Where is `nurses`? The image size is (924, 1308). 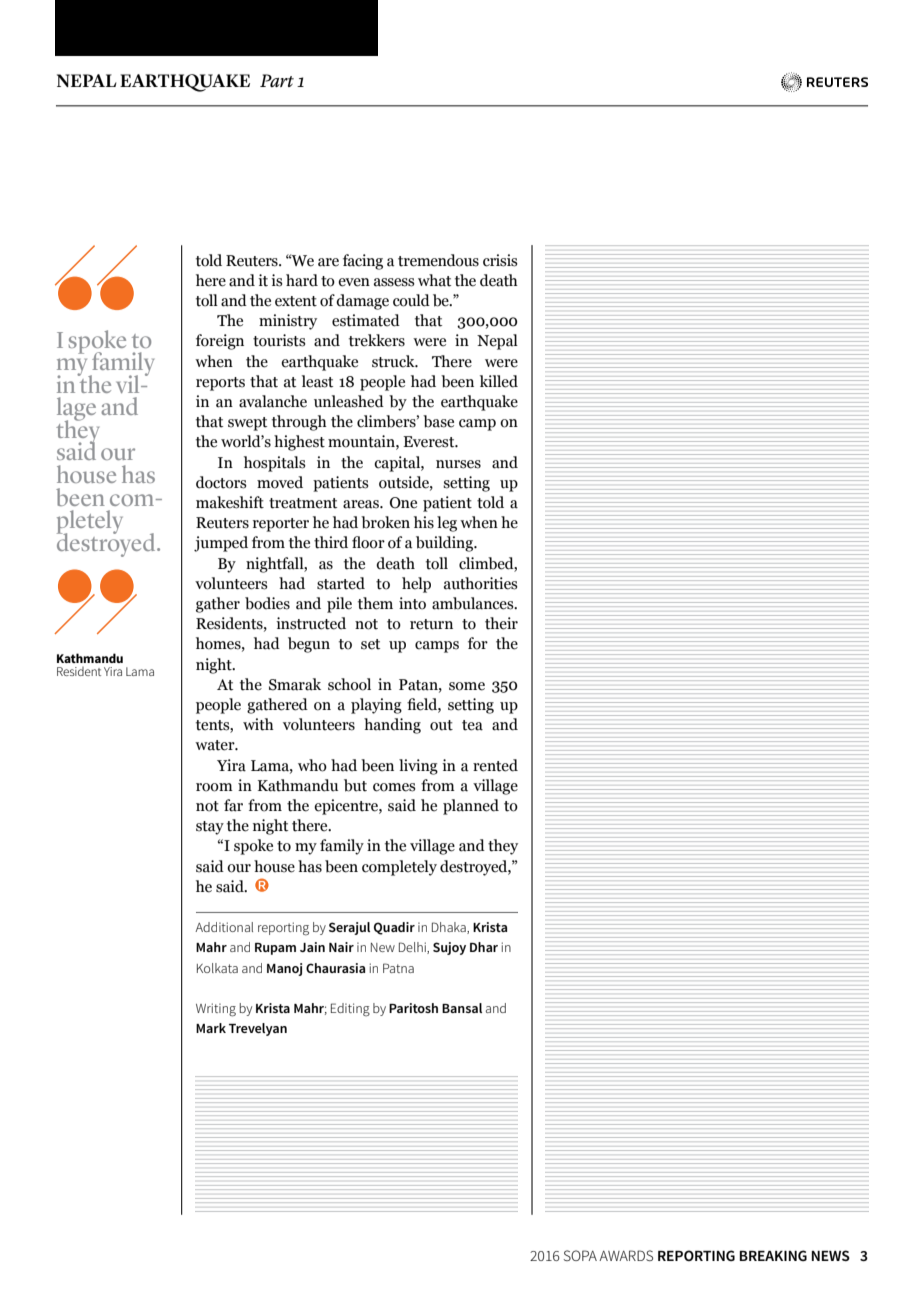 nurses is located at coordinates (458, 464).
